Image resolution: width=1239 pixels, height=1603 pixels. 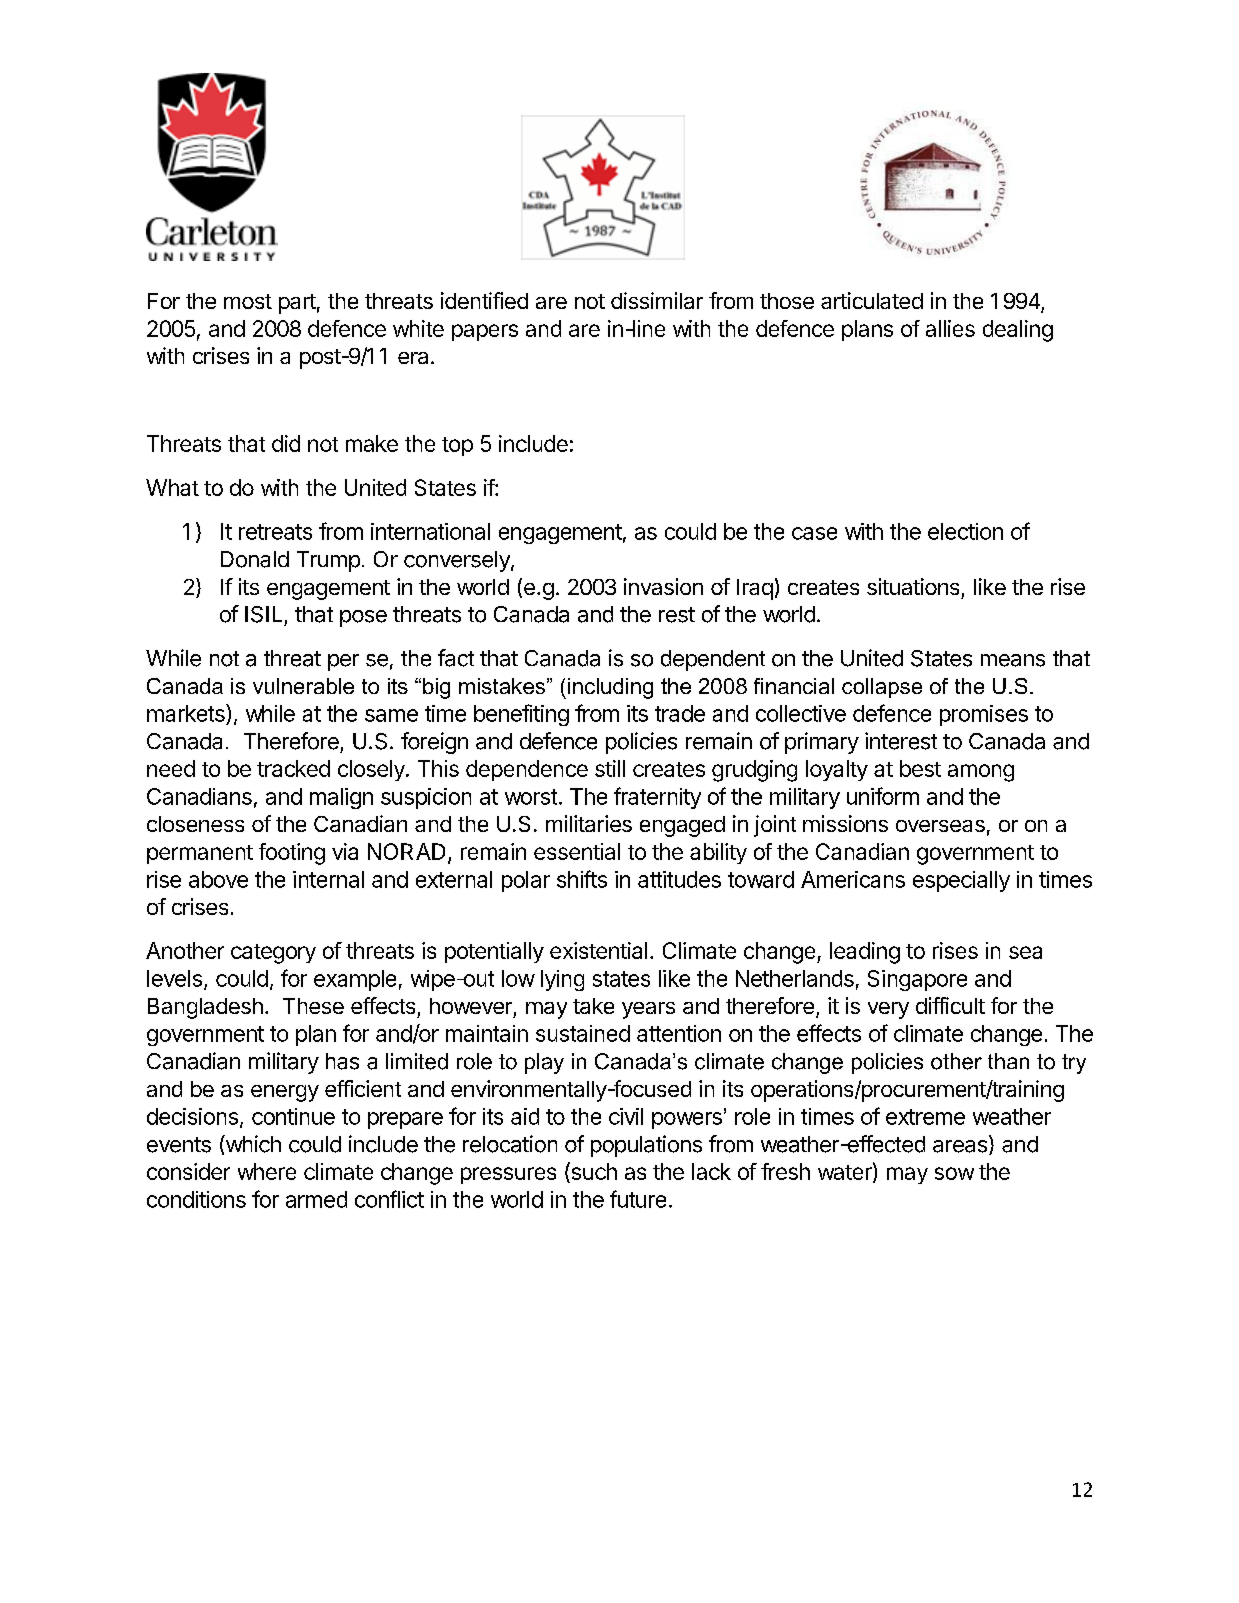 I want to click on allies, so click(x=950, y=328).
